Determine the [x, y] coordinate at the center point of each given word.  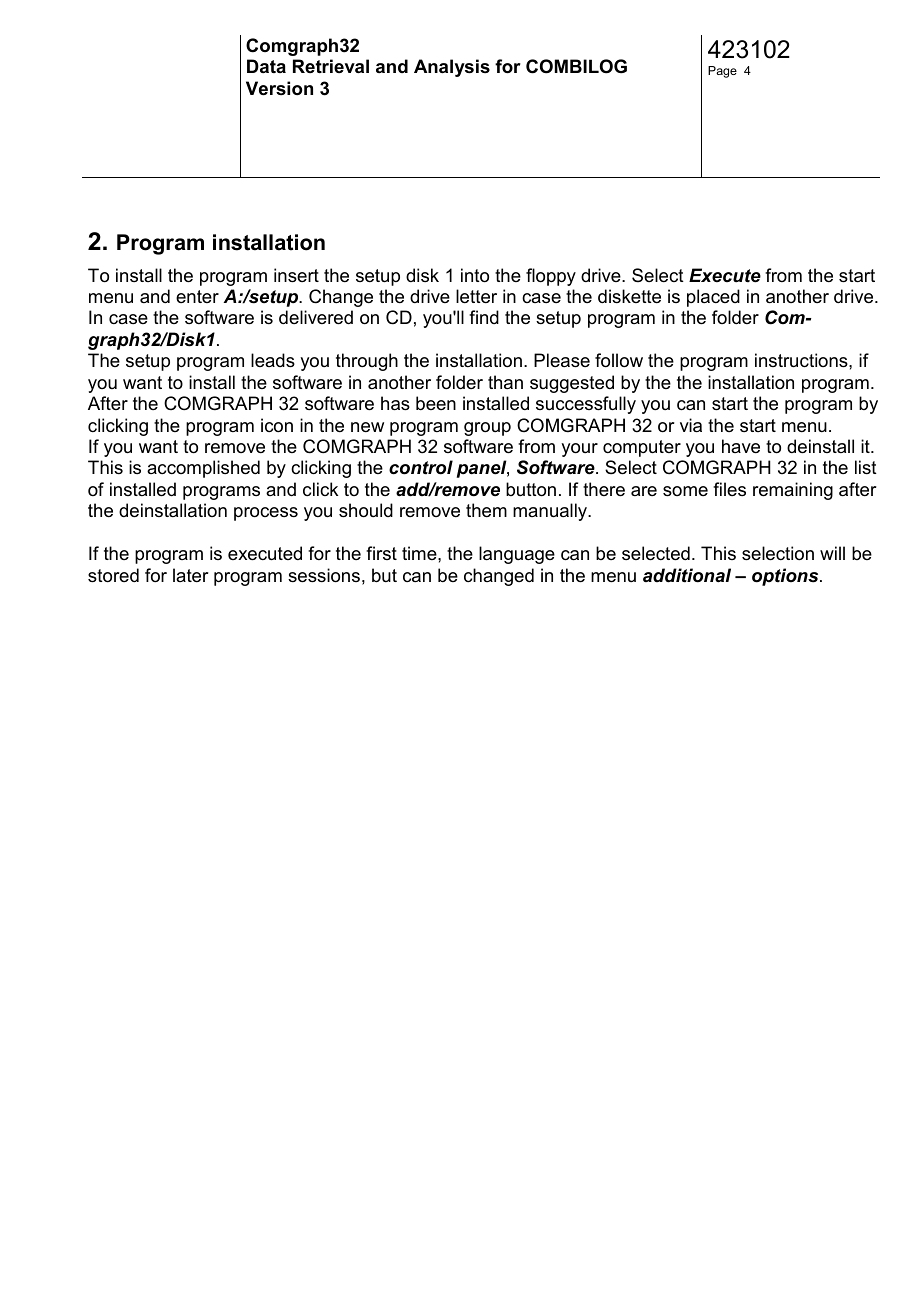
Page [722, 72]
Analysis [452, 68]
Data [266, 66]
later [190, 575]
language [517, 555]
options [786, 577]
